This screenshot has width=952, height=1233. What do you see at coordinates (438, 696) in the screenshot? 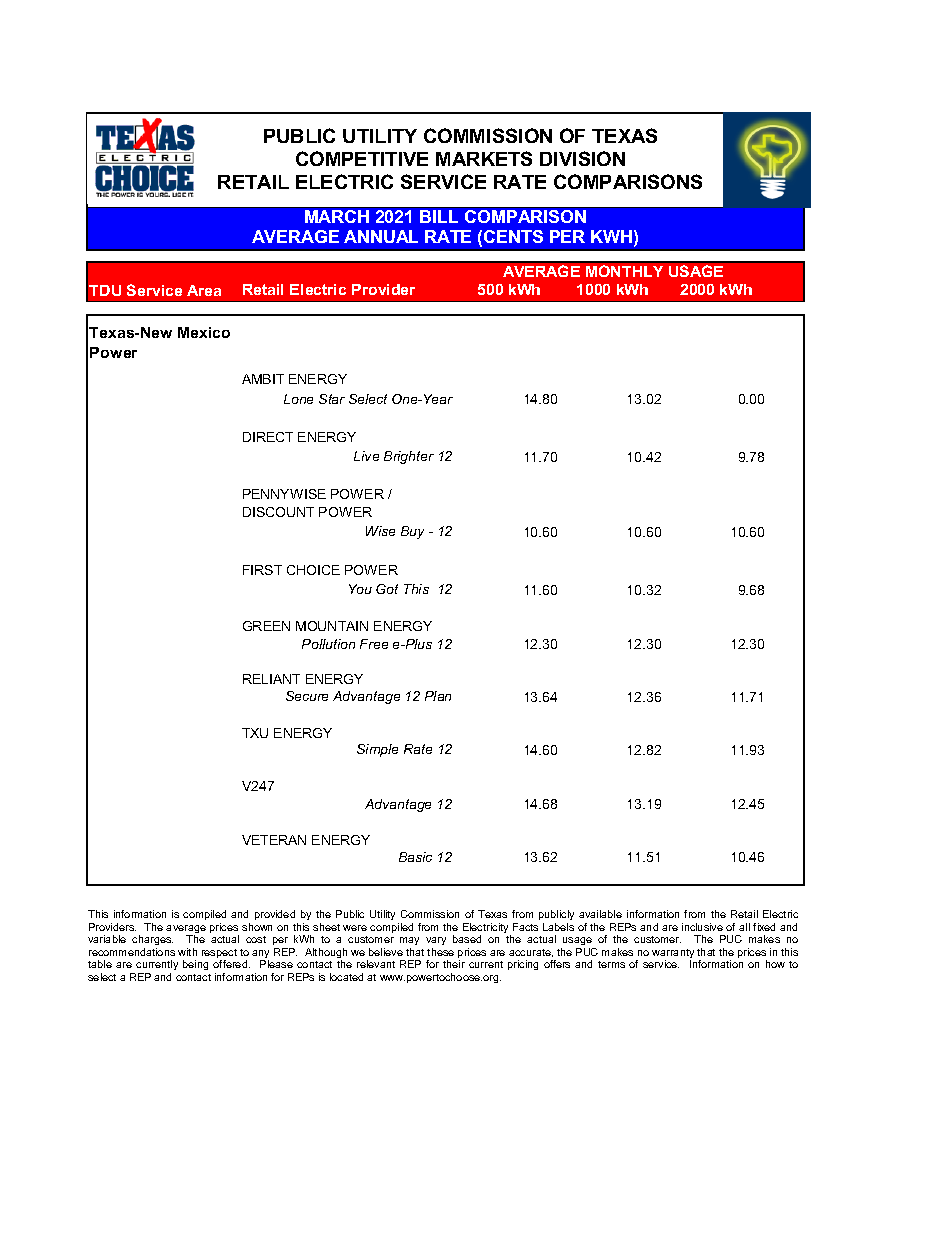
I see `Plan` at bounding box center [438, 696].
